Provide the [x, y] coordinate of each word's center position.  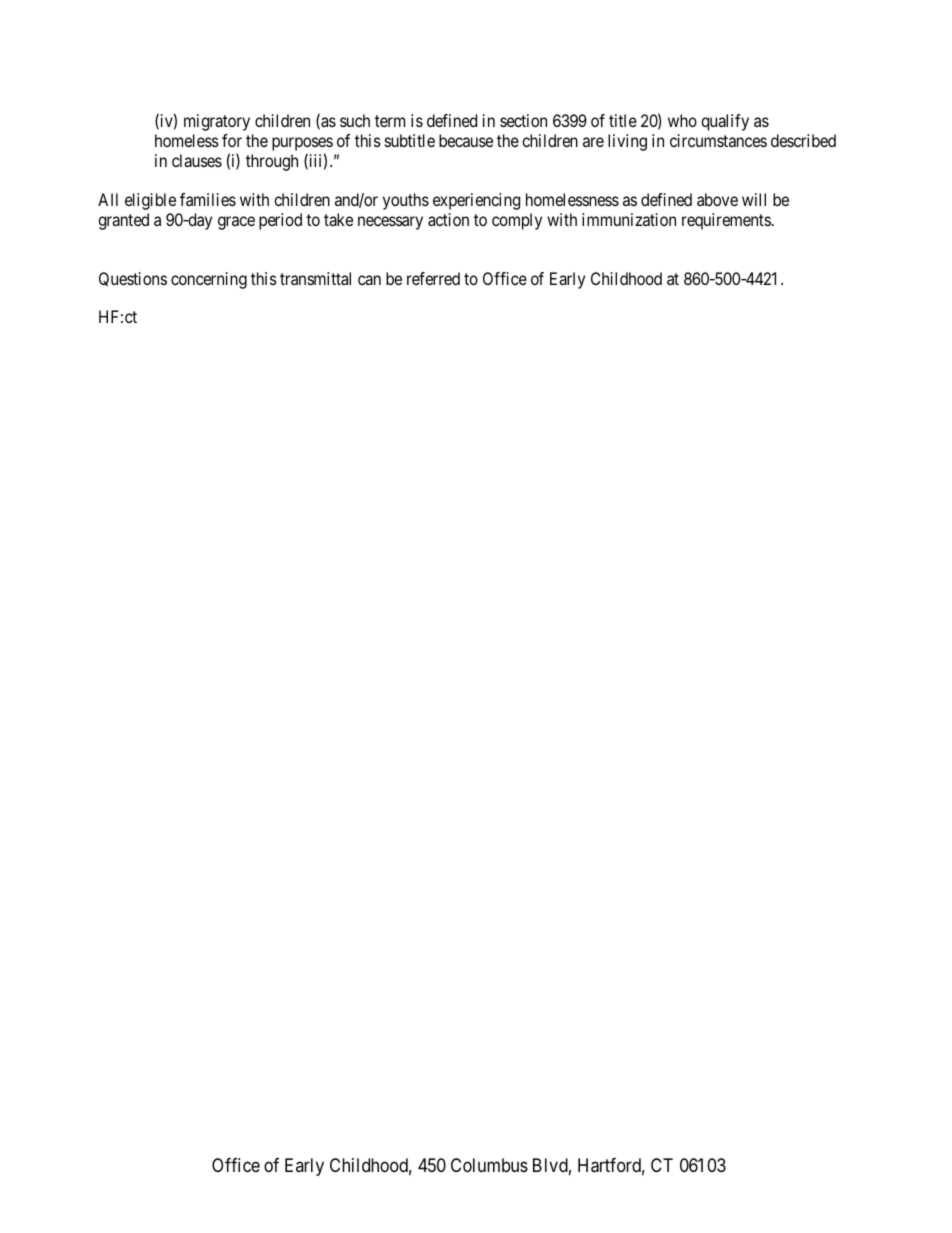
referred [433, 278]
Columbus [489, 1165]
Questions [133, 279]
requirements [726, 221]
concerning [209, 280]
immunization [629, 219]
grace [236, 223]
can [369, 280]
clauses [197, 160]
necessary [390, 223]
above [717, 199]
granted [123, 221]
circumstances [718, 140]
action [448, 219]
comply [517, 221]
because [466, 140]
